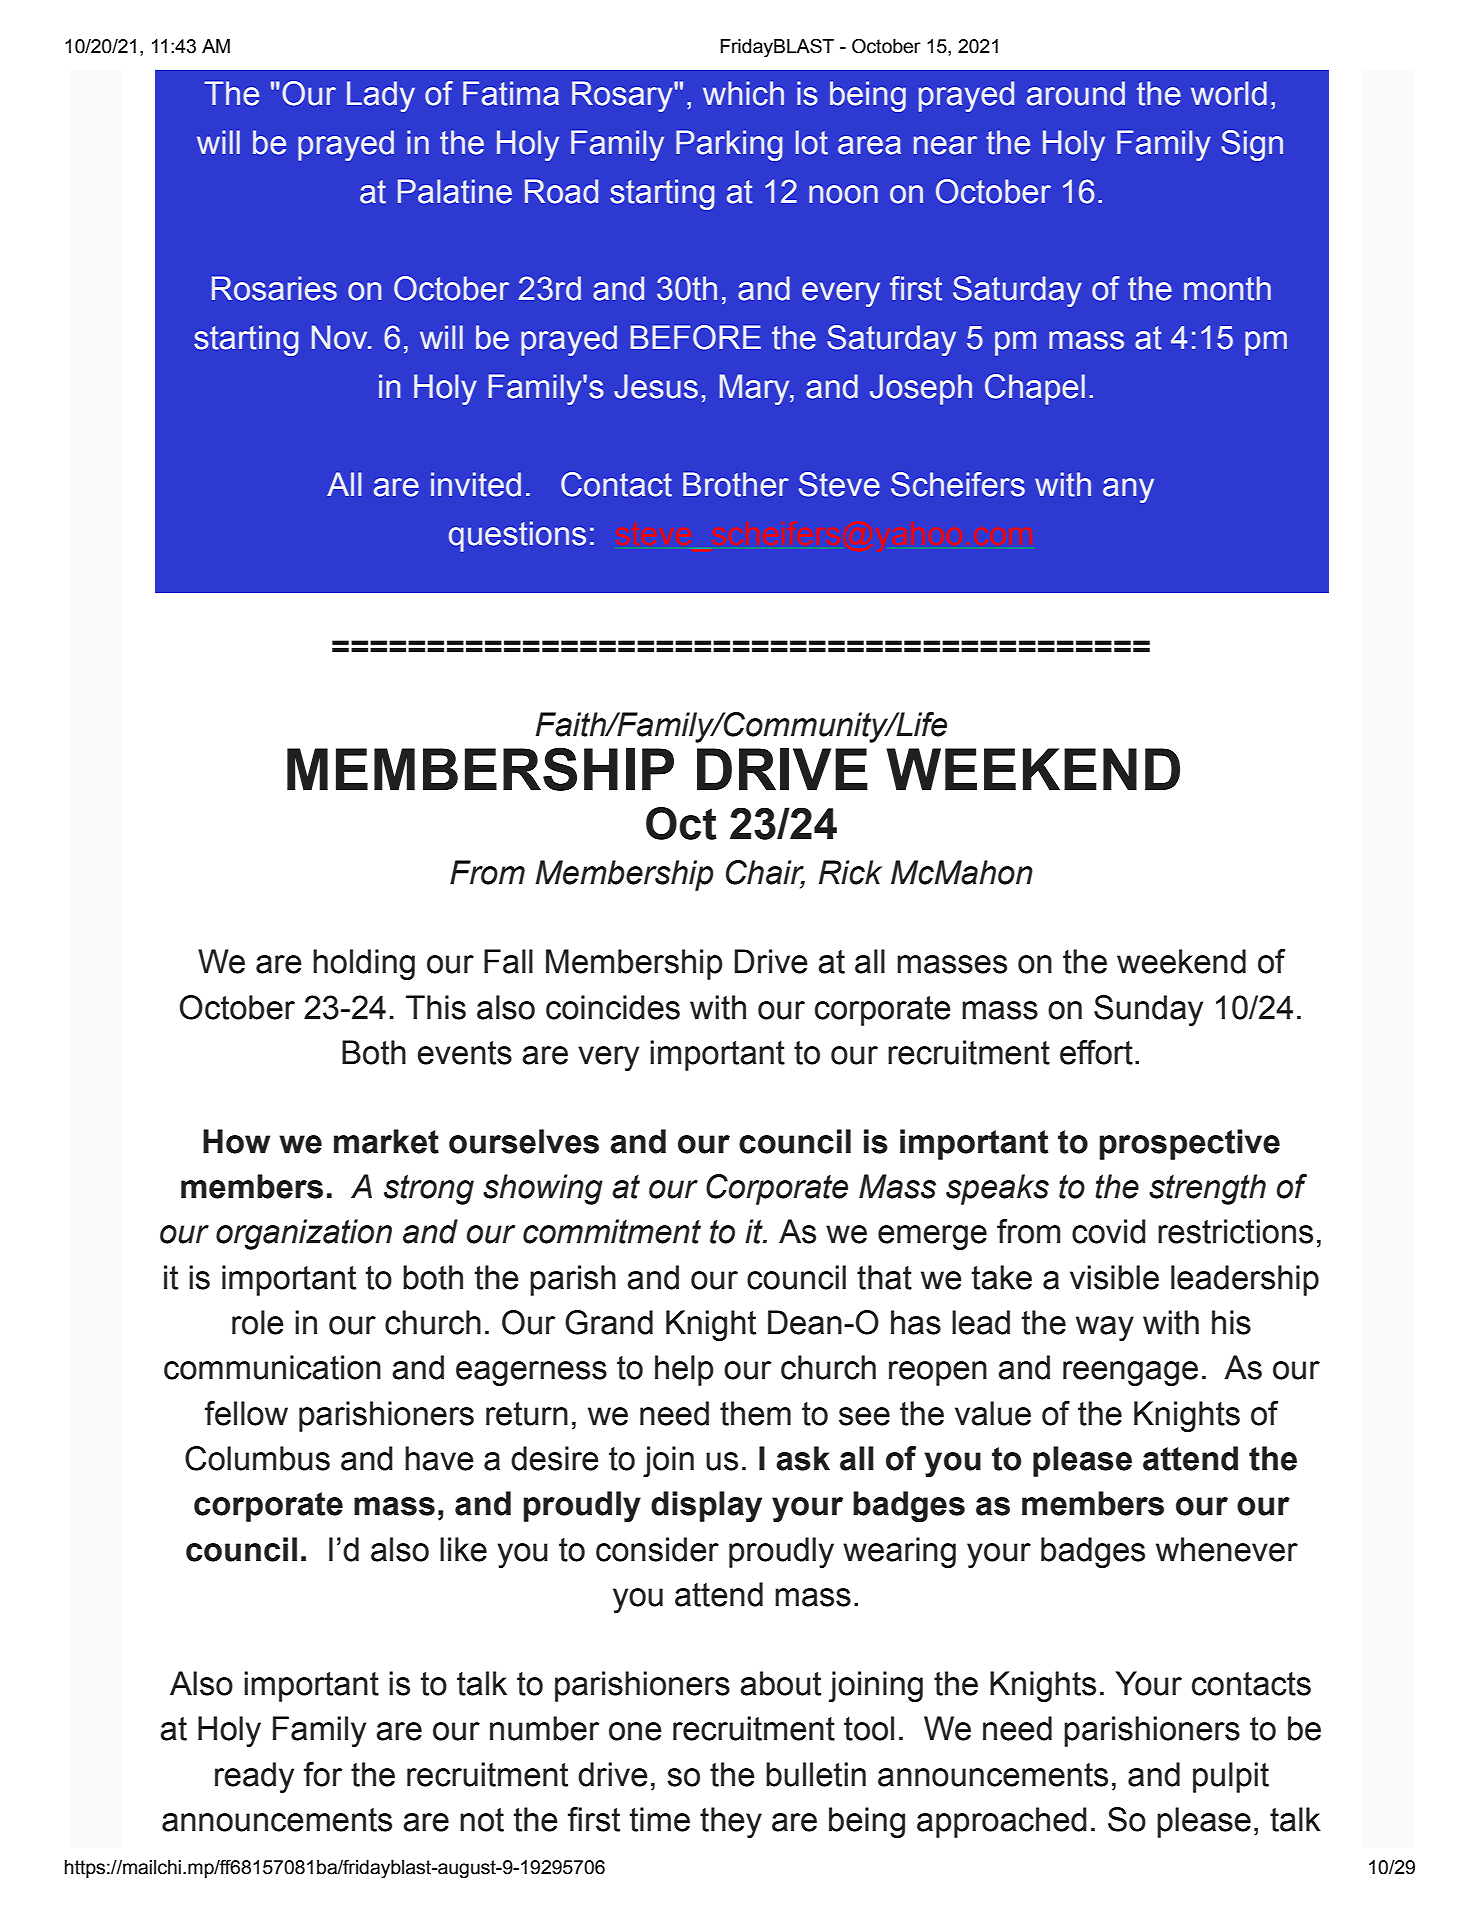 This page has width=1480, height=1915. What do you see at coordinates (1148, 1010) in the page?
I see `Sunday` at bounding box center [1148, 1010].
